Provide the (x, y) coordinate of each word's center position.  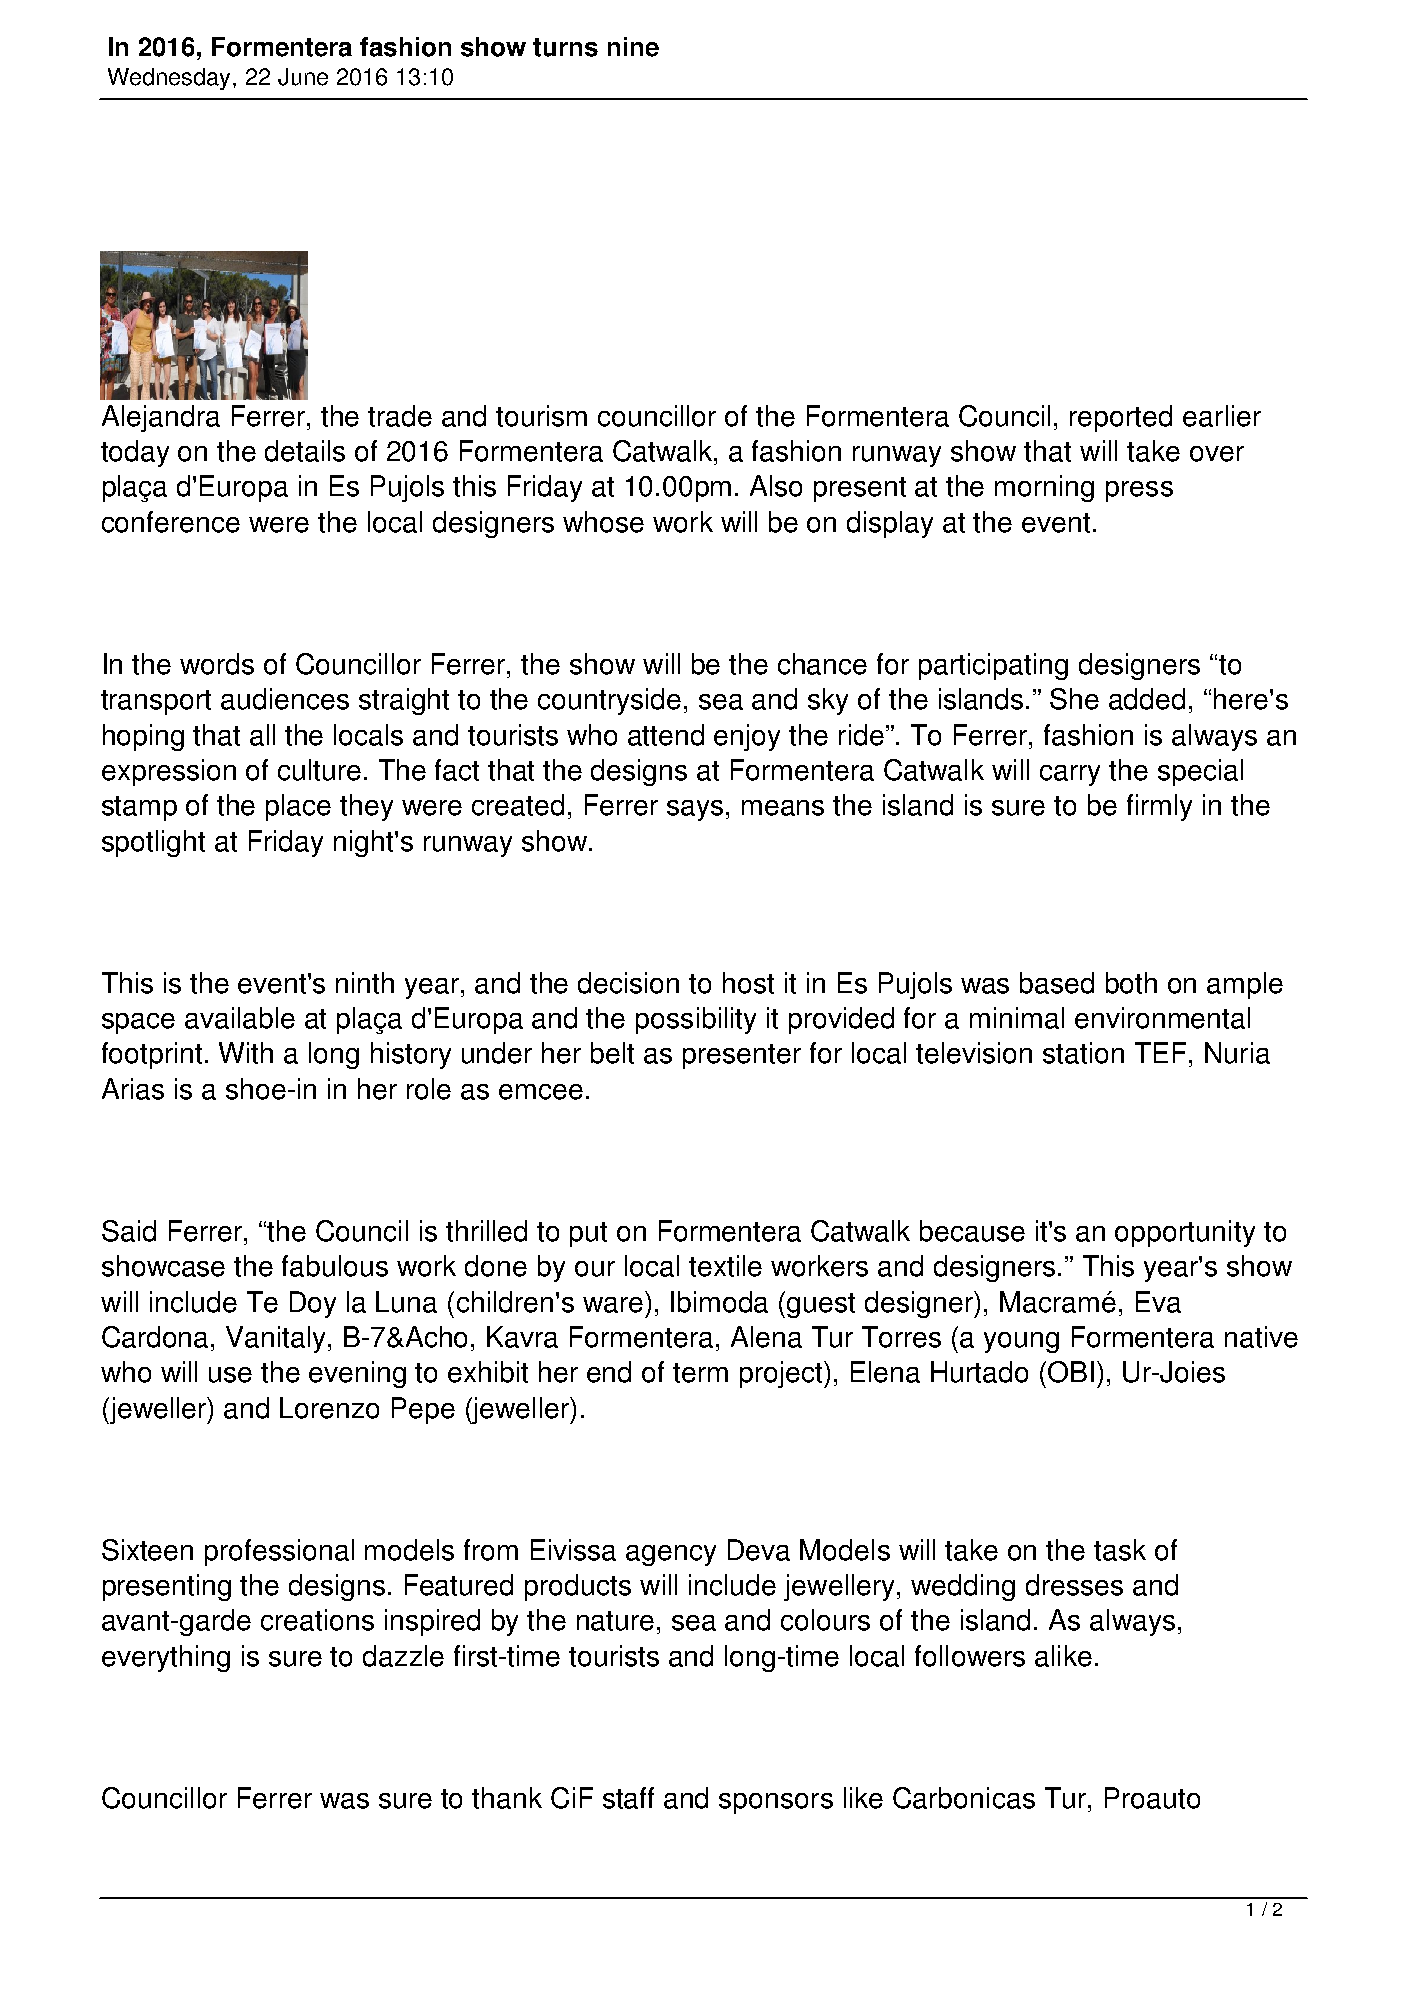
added (1147, 699)
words (217, 664)
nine (633, 47)
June (303, 77)
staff (628, 1798)
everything (166, 1658)
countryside (609, 701)
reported (1121, 418)
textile (725, 1266)
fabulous (335, 1266)
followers (970, 1656)
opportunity (1185, 1233)
